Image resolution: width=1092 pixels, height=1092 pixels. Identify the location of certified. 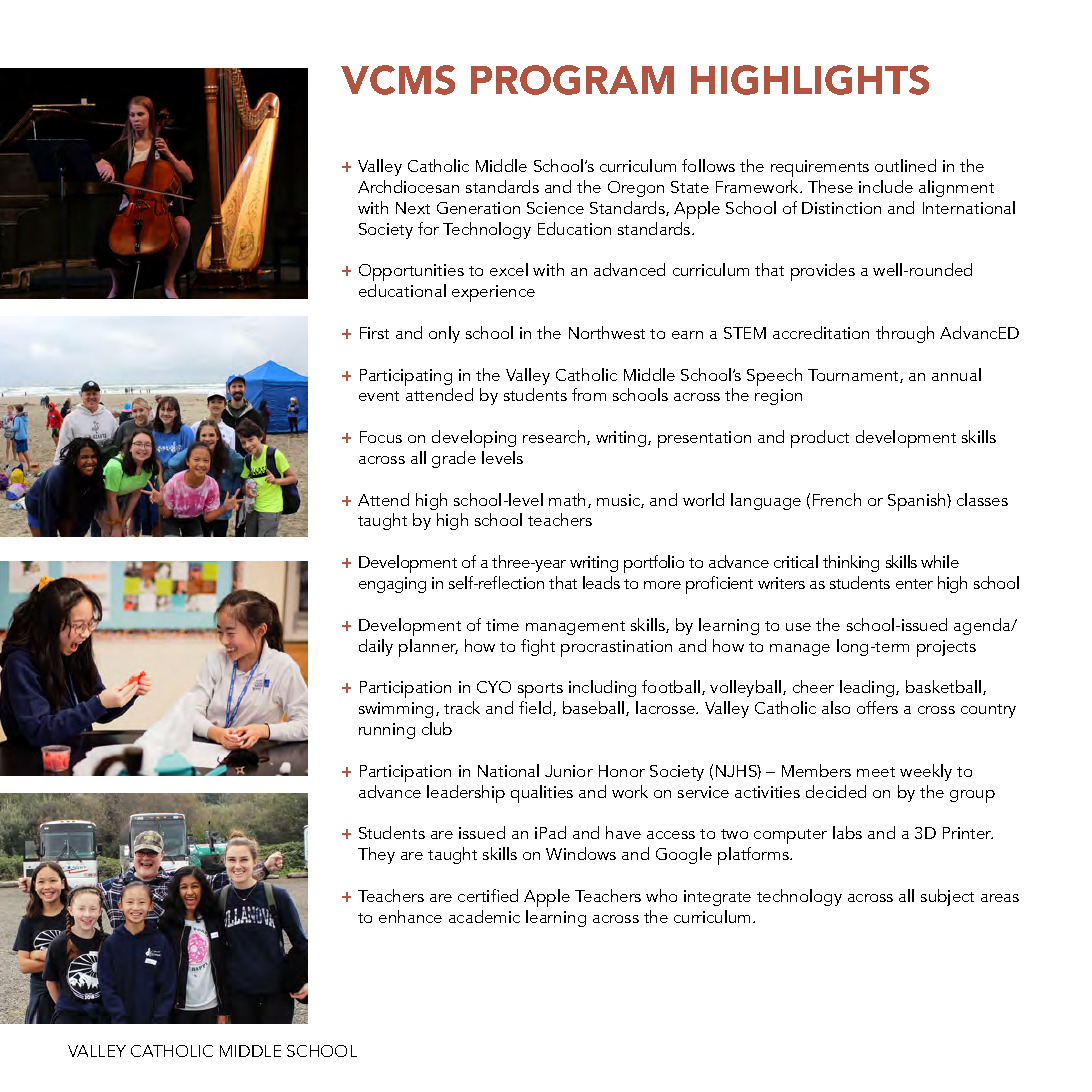
(488, 895).
